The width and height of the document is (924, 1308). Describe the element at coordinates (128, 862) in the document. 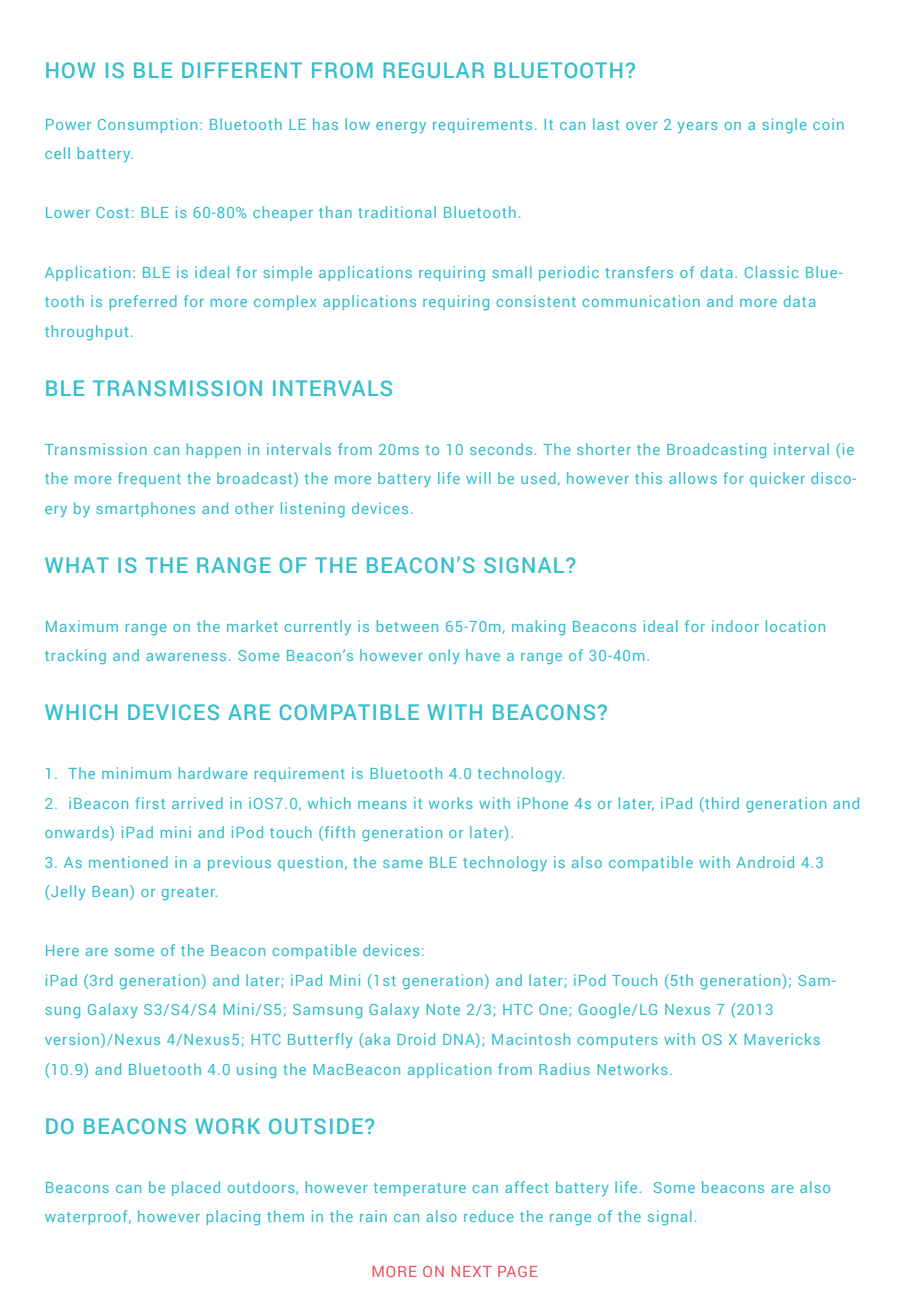

I see `mentioned` at that location.
